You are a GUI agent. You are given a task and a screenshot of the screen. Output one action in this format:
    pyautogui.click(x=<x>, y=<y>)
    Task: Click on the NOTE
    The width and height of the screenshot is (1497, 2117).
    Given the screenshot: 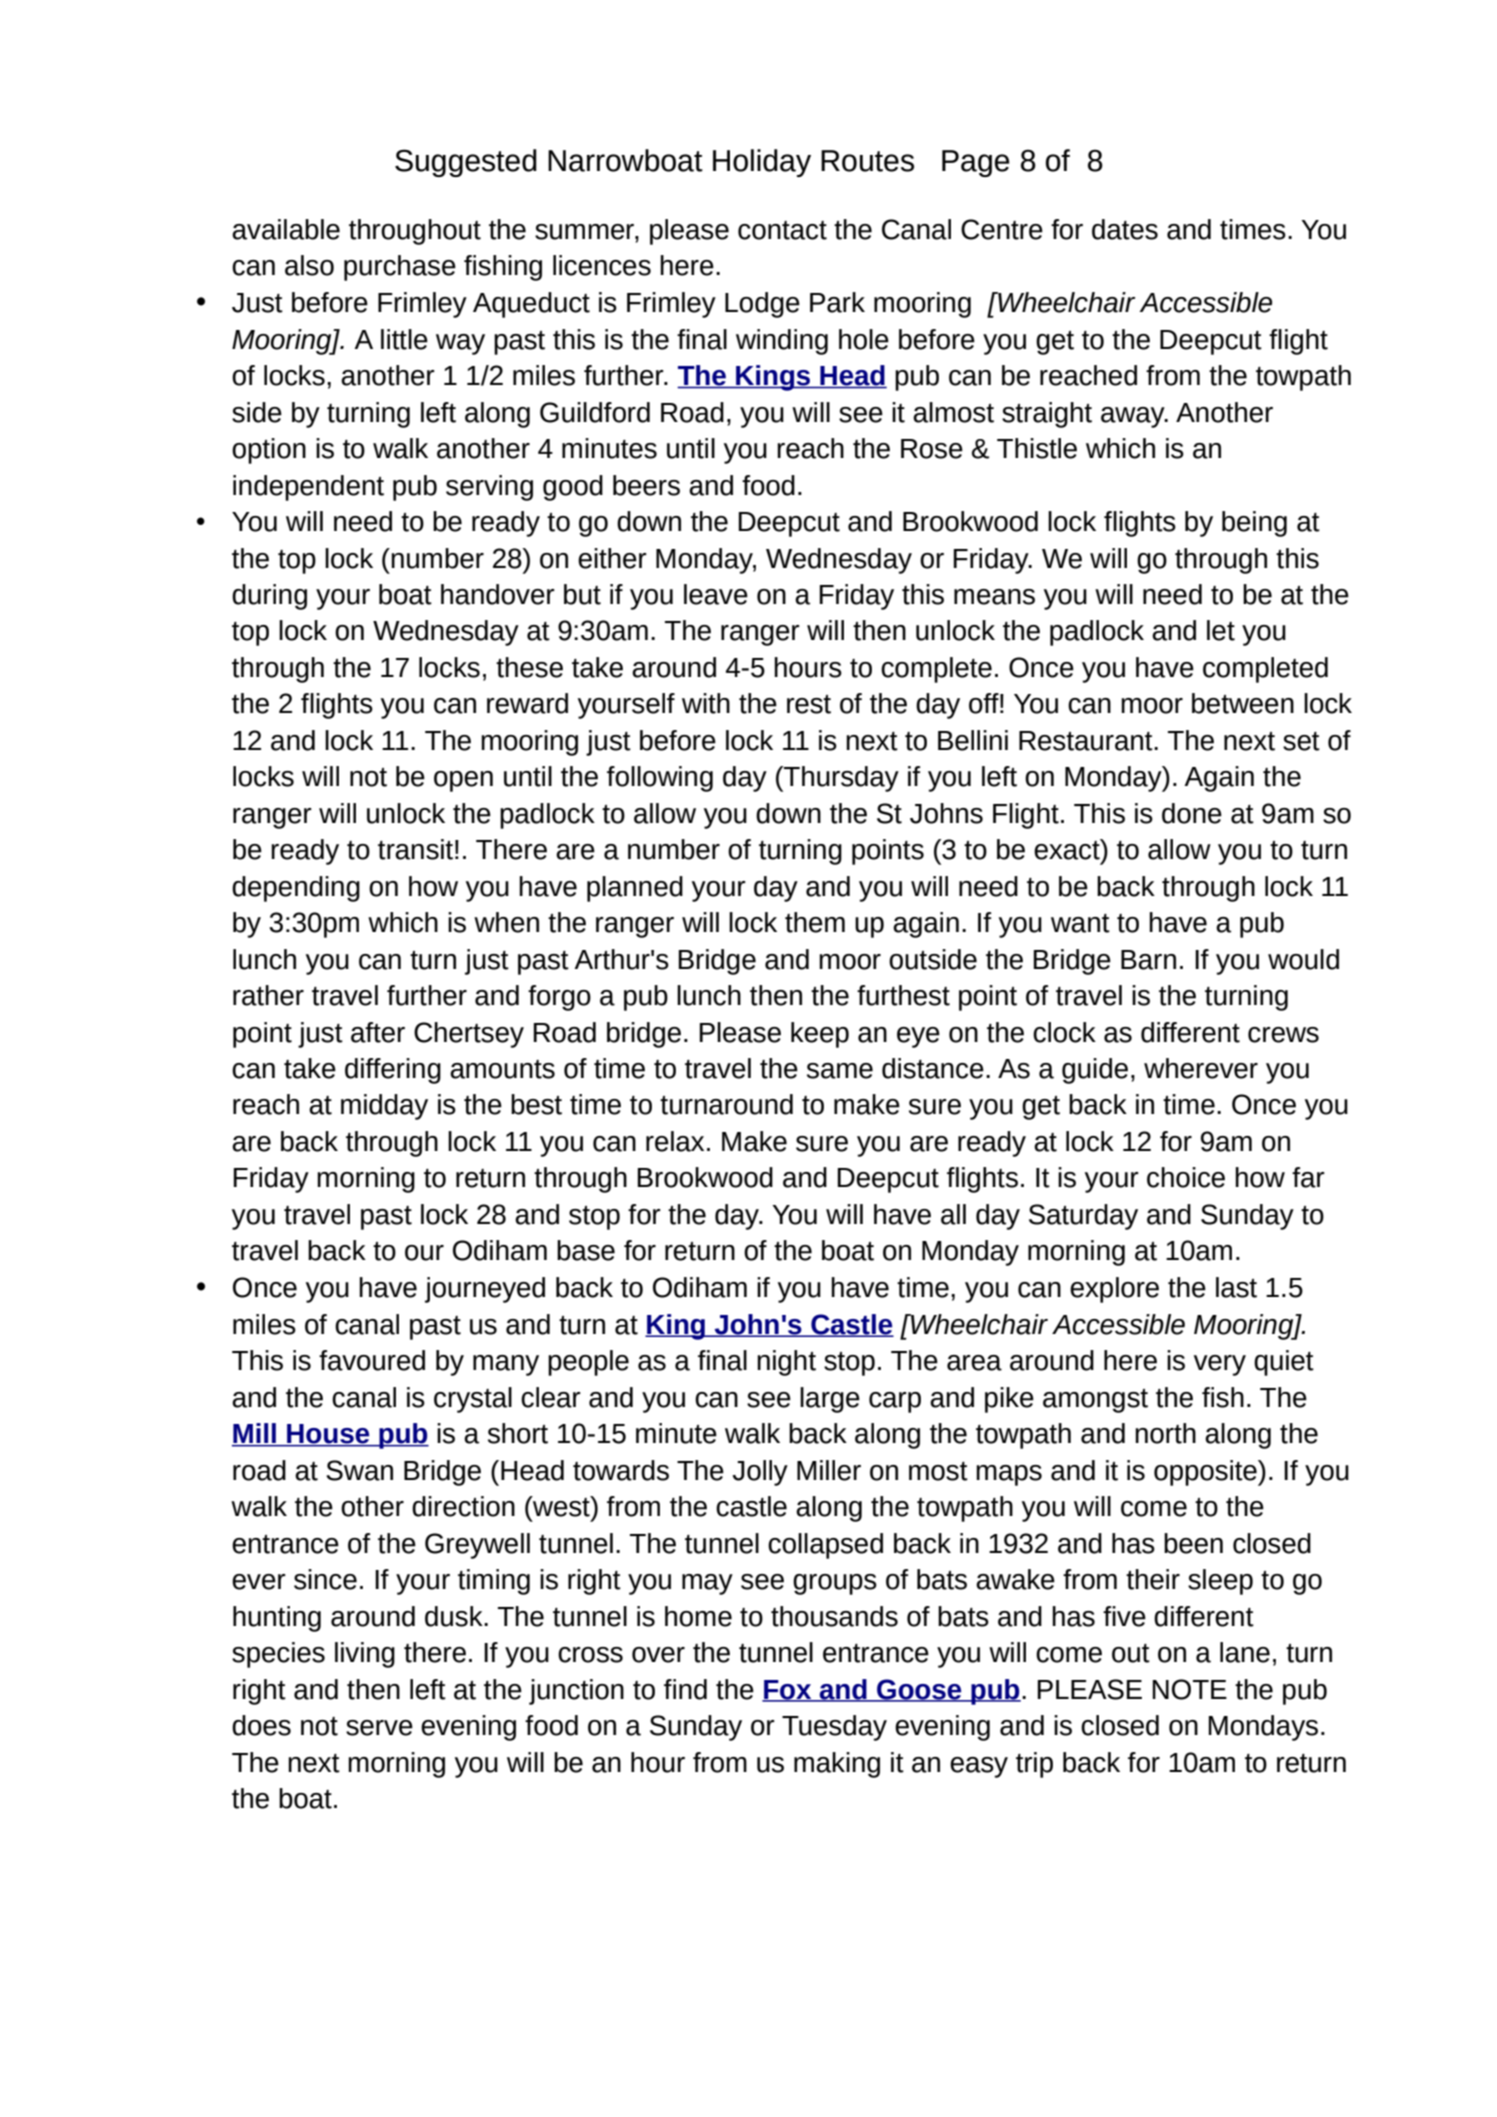 What is the action you would take?
    pyautogui.click(x=1189, y=1689)
